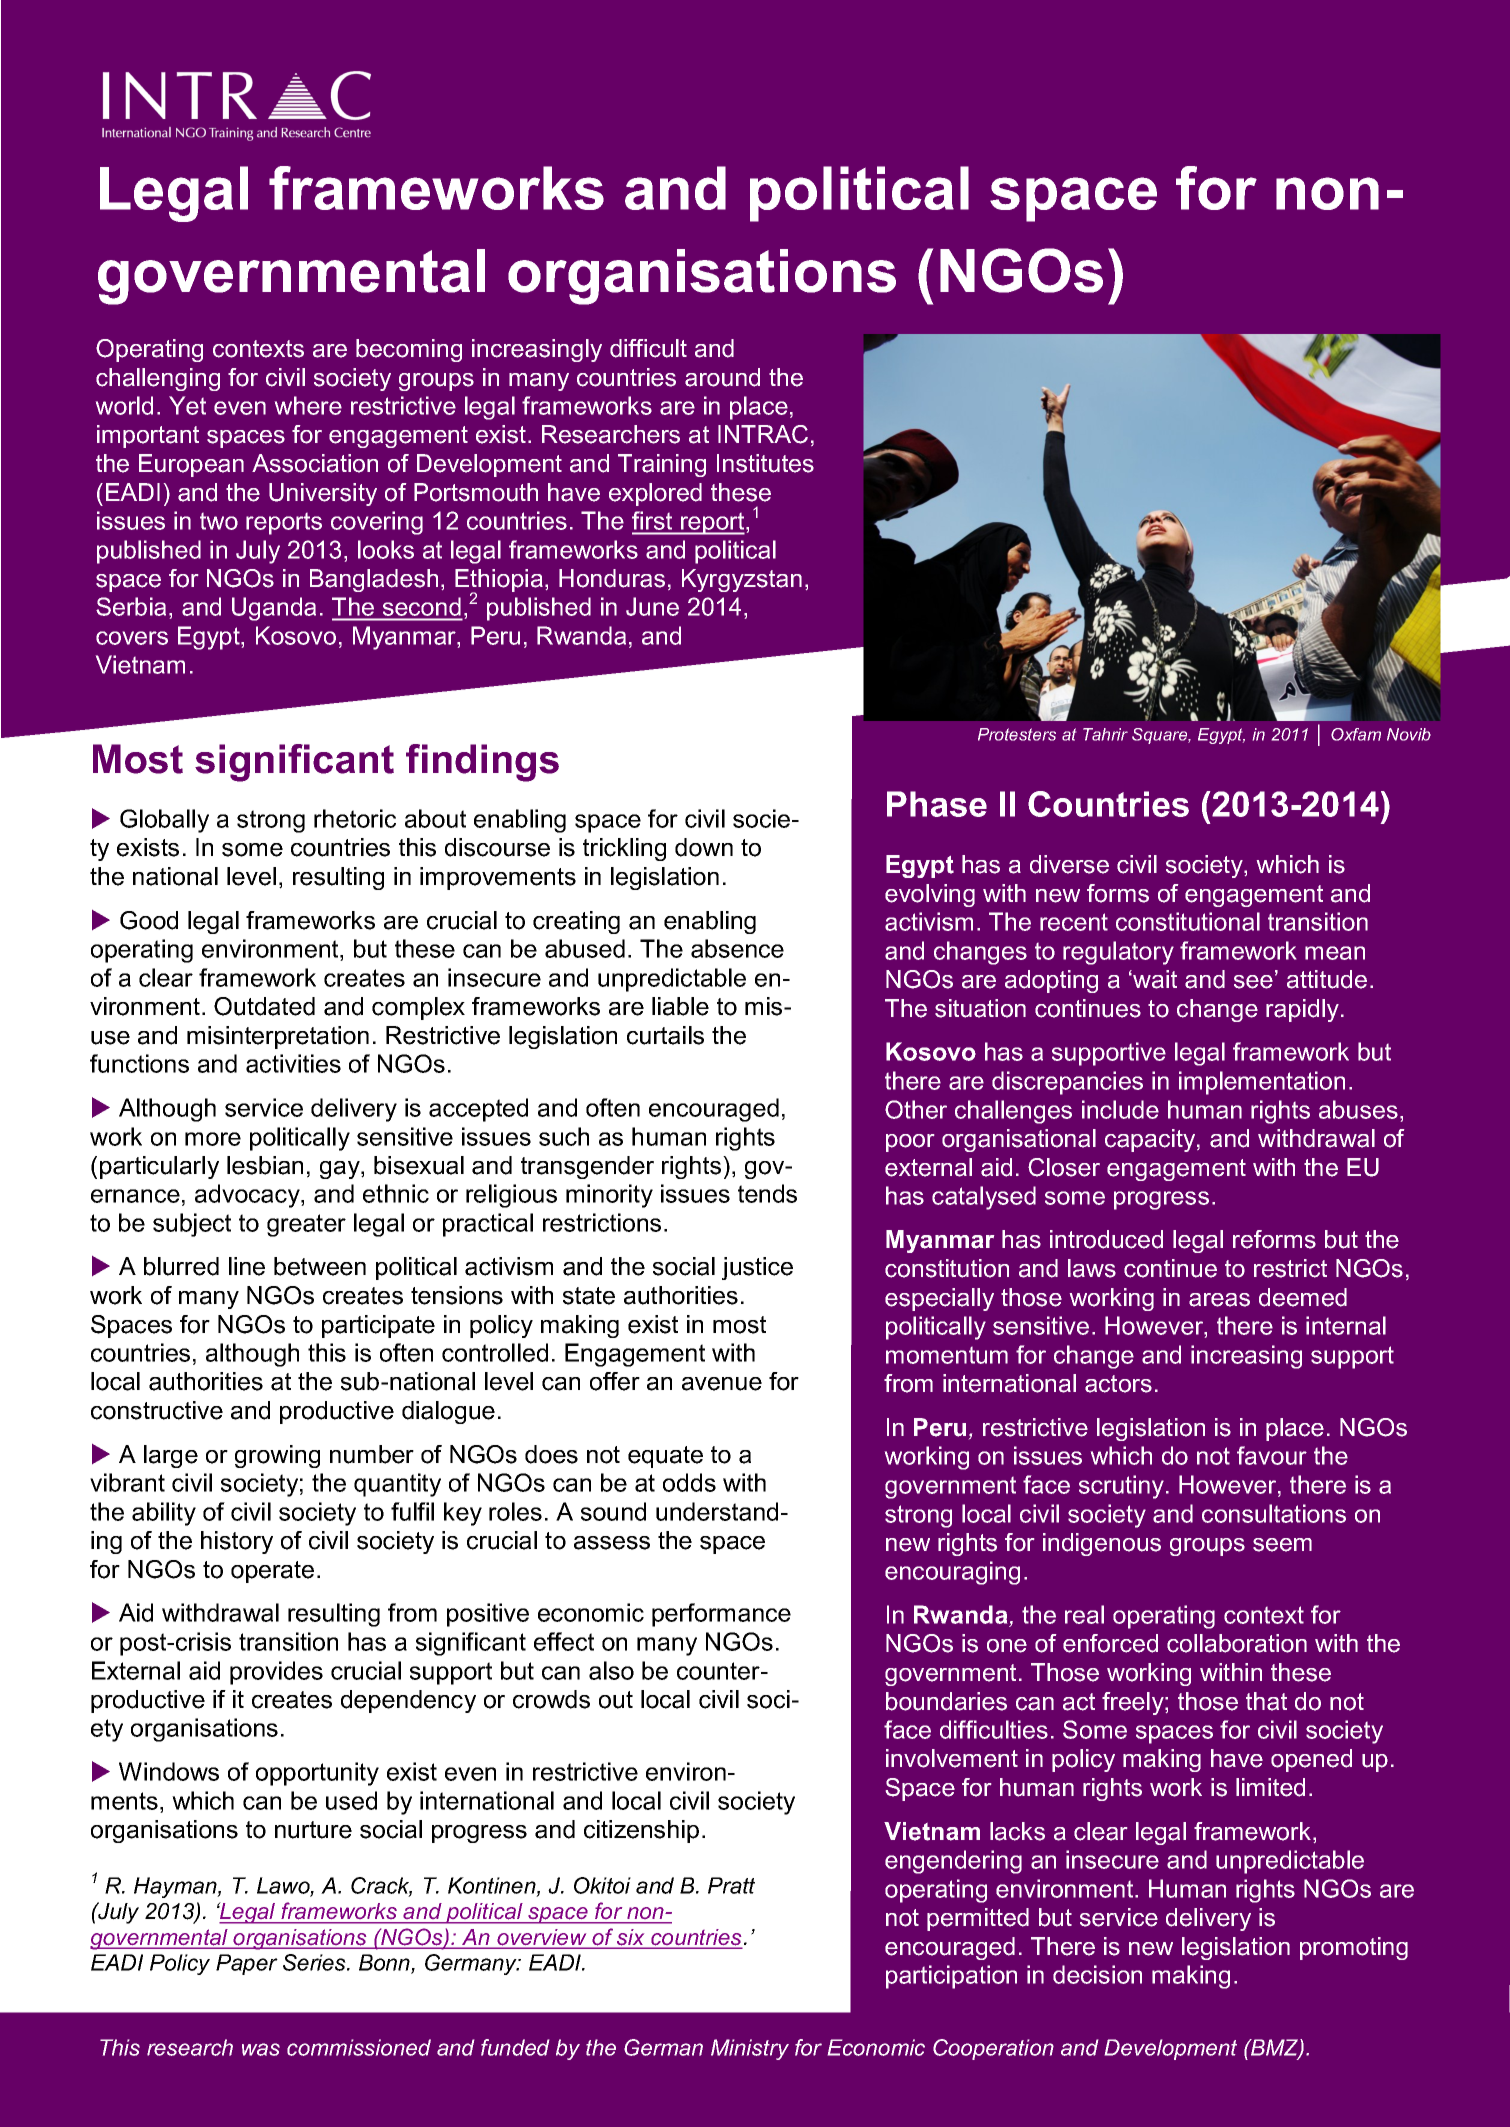 Image resolution: width=1510 pixels, height=2127 pixels. Describe the element at coordinates (767, 1193) in the page. I see `tends` at that location.
